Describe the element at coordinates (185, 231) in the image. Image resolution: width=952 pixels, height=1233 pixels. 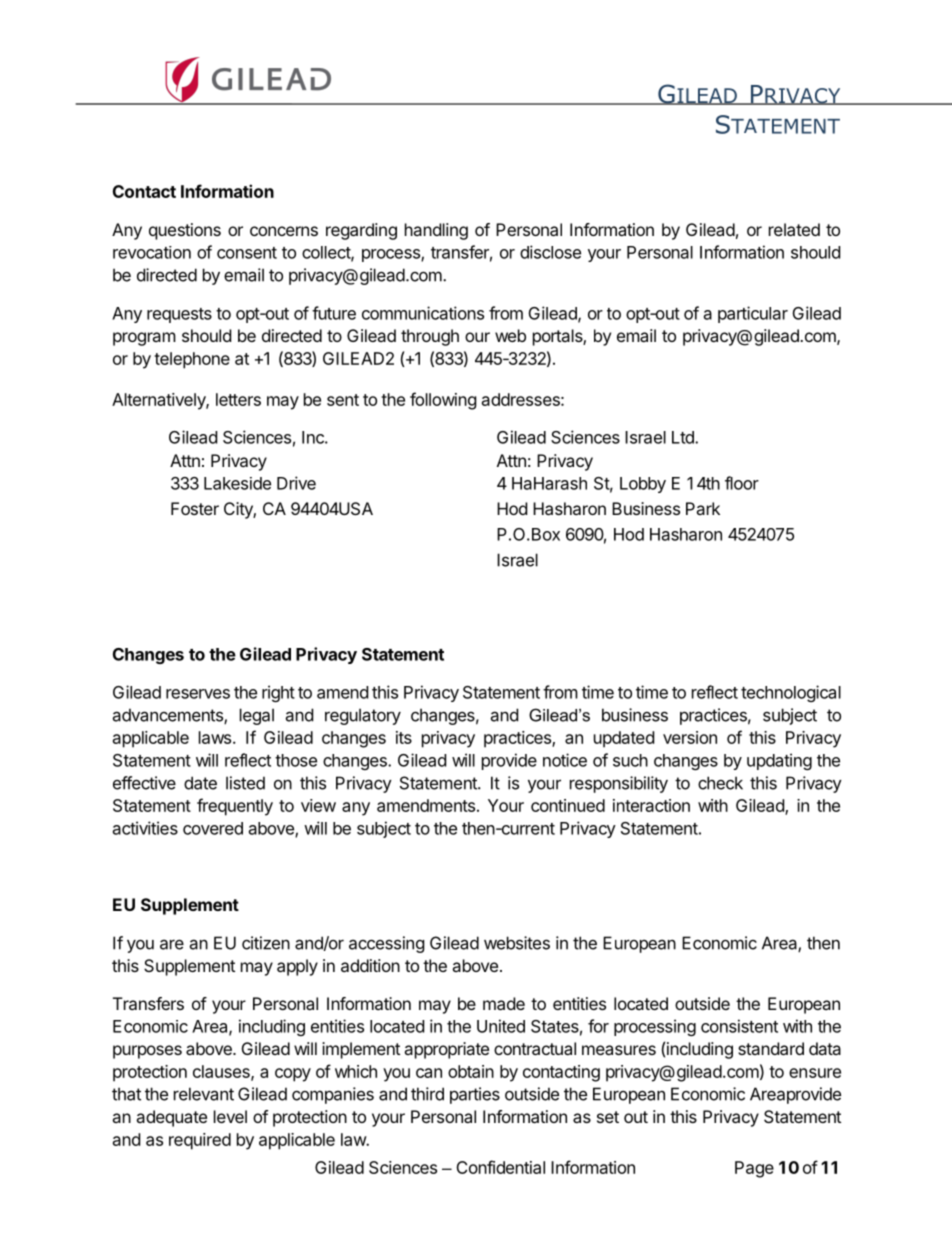
I see `questions` at that location.
